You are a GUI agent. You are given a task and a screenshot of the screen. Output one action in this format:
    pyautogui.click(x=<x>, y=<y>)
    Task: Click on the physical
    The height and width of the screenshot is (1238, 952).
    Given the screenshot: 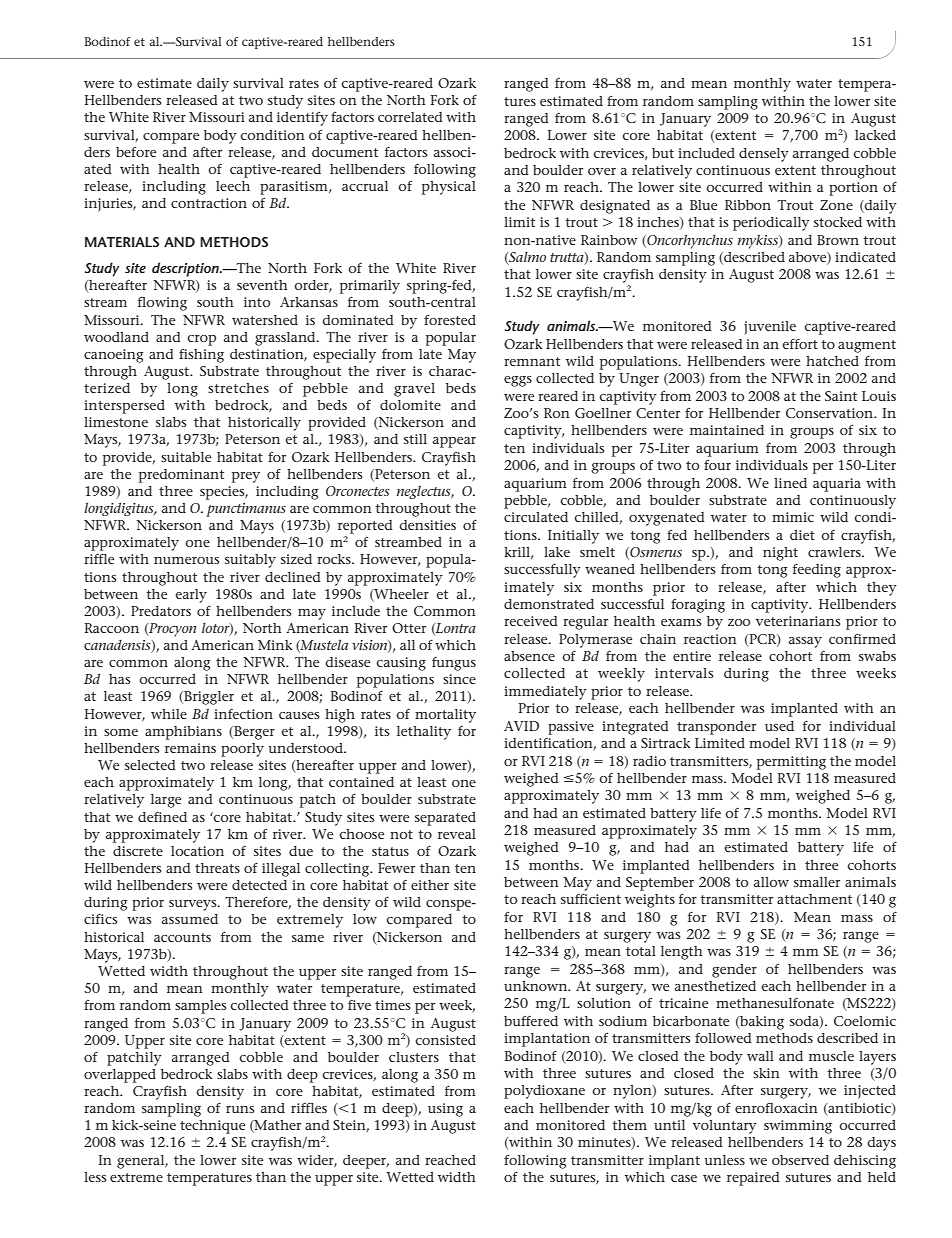 What is the action you would take?
    pyautogui.click(x=449, y=188)
